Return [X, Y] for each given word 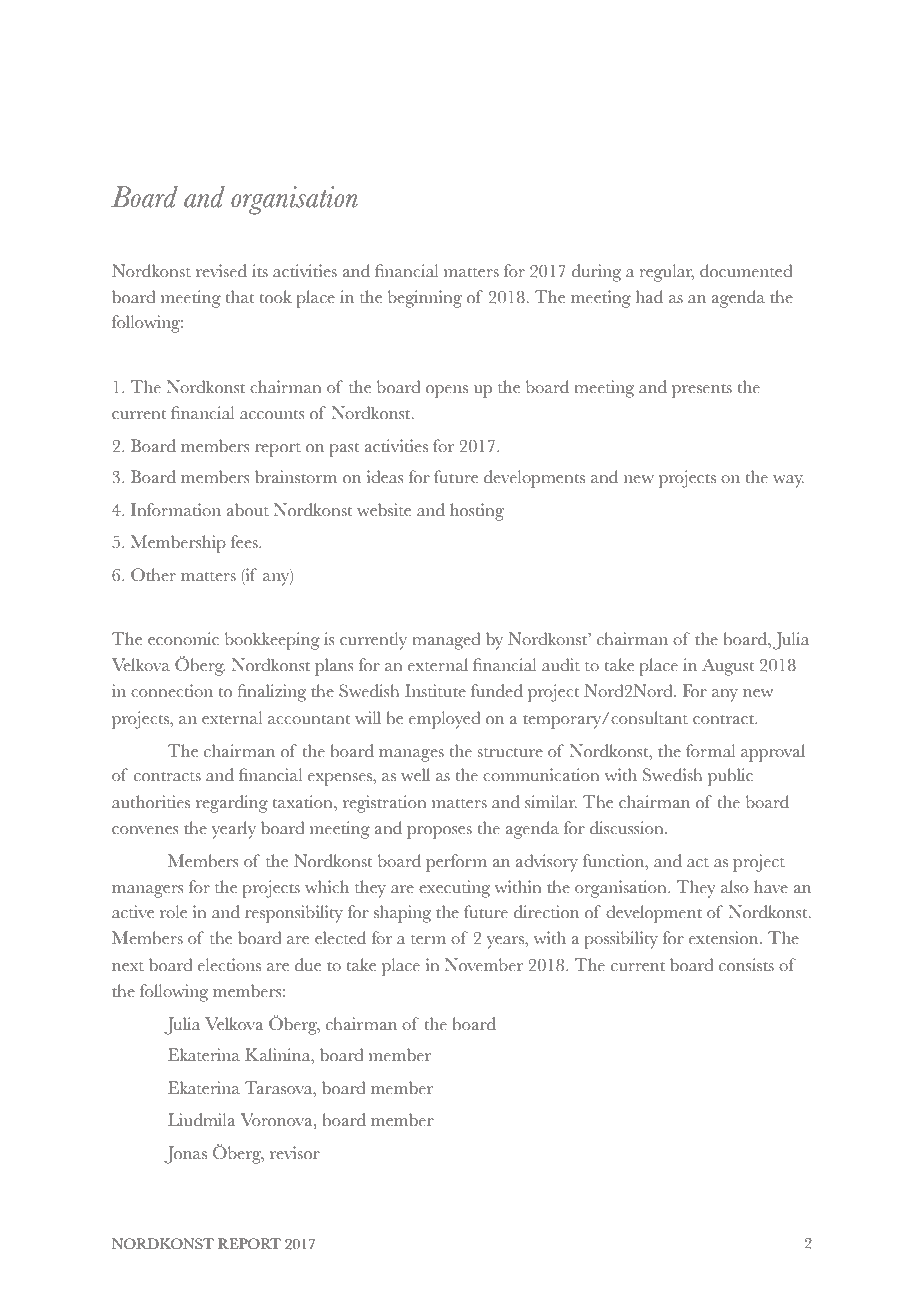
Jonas [185, 1155]
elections [229, 965]
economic [183, 639]
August [728, 667]
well [415, 774]
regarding [232, 804]
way [788, 481]
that [239, 297]
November [484, 965]
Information [176, 510]
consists [746, 965]
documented [746, 271]
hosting [477, 512]
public [730, 777]
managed [446, 641]
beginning [425, 299]
